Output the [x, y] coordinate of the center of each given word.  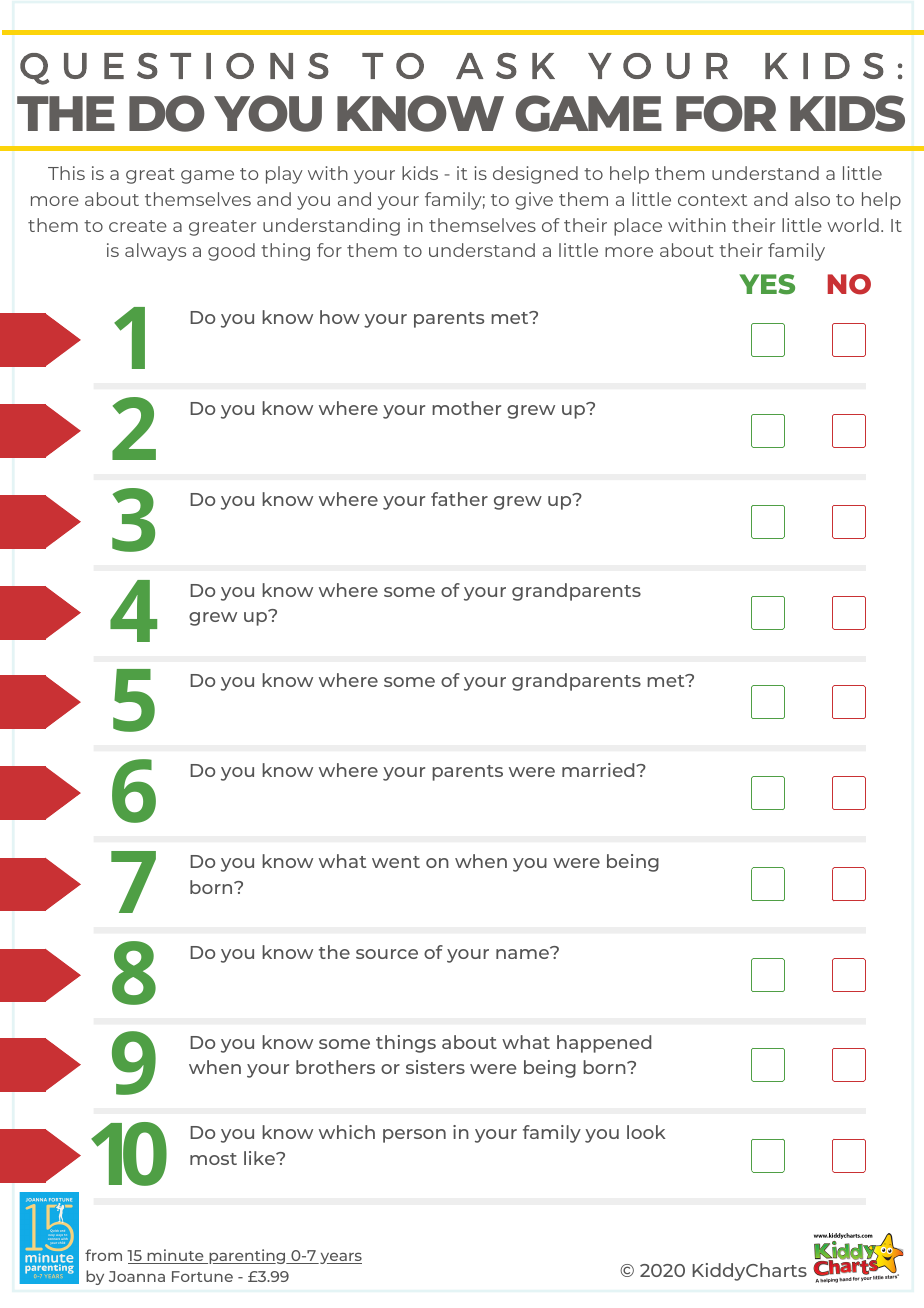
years [340, 1258]
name [523, 953]
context [712, 200]
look [646, 1132]
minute [175, 1256]
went [396, 862]
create [138, 226]
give [534, 201]
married [599, 770]
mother [466, 408]
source [387, 954]
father [459, 499]
